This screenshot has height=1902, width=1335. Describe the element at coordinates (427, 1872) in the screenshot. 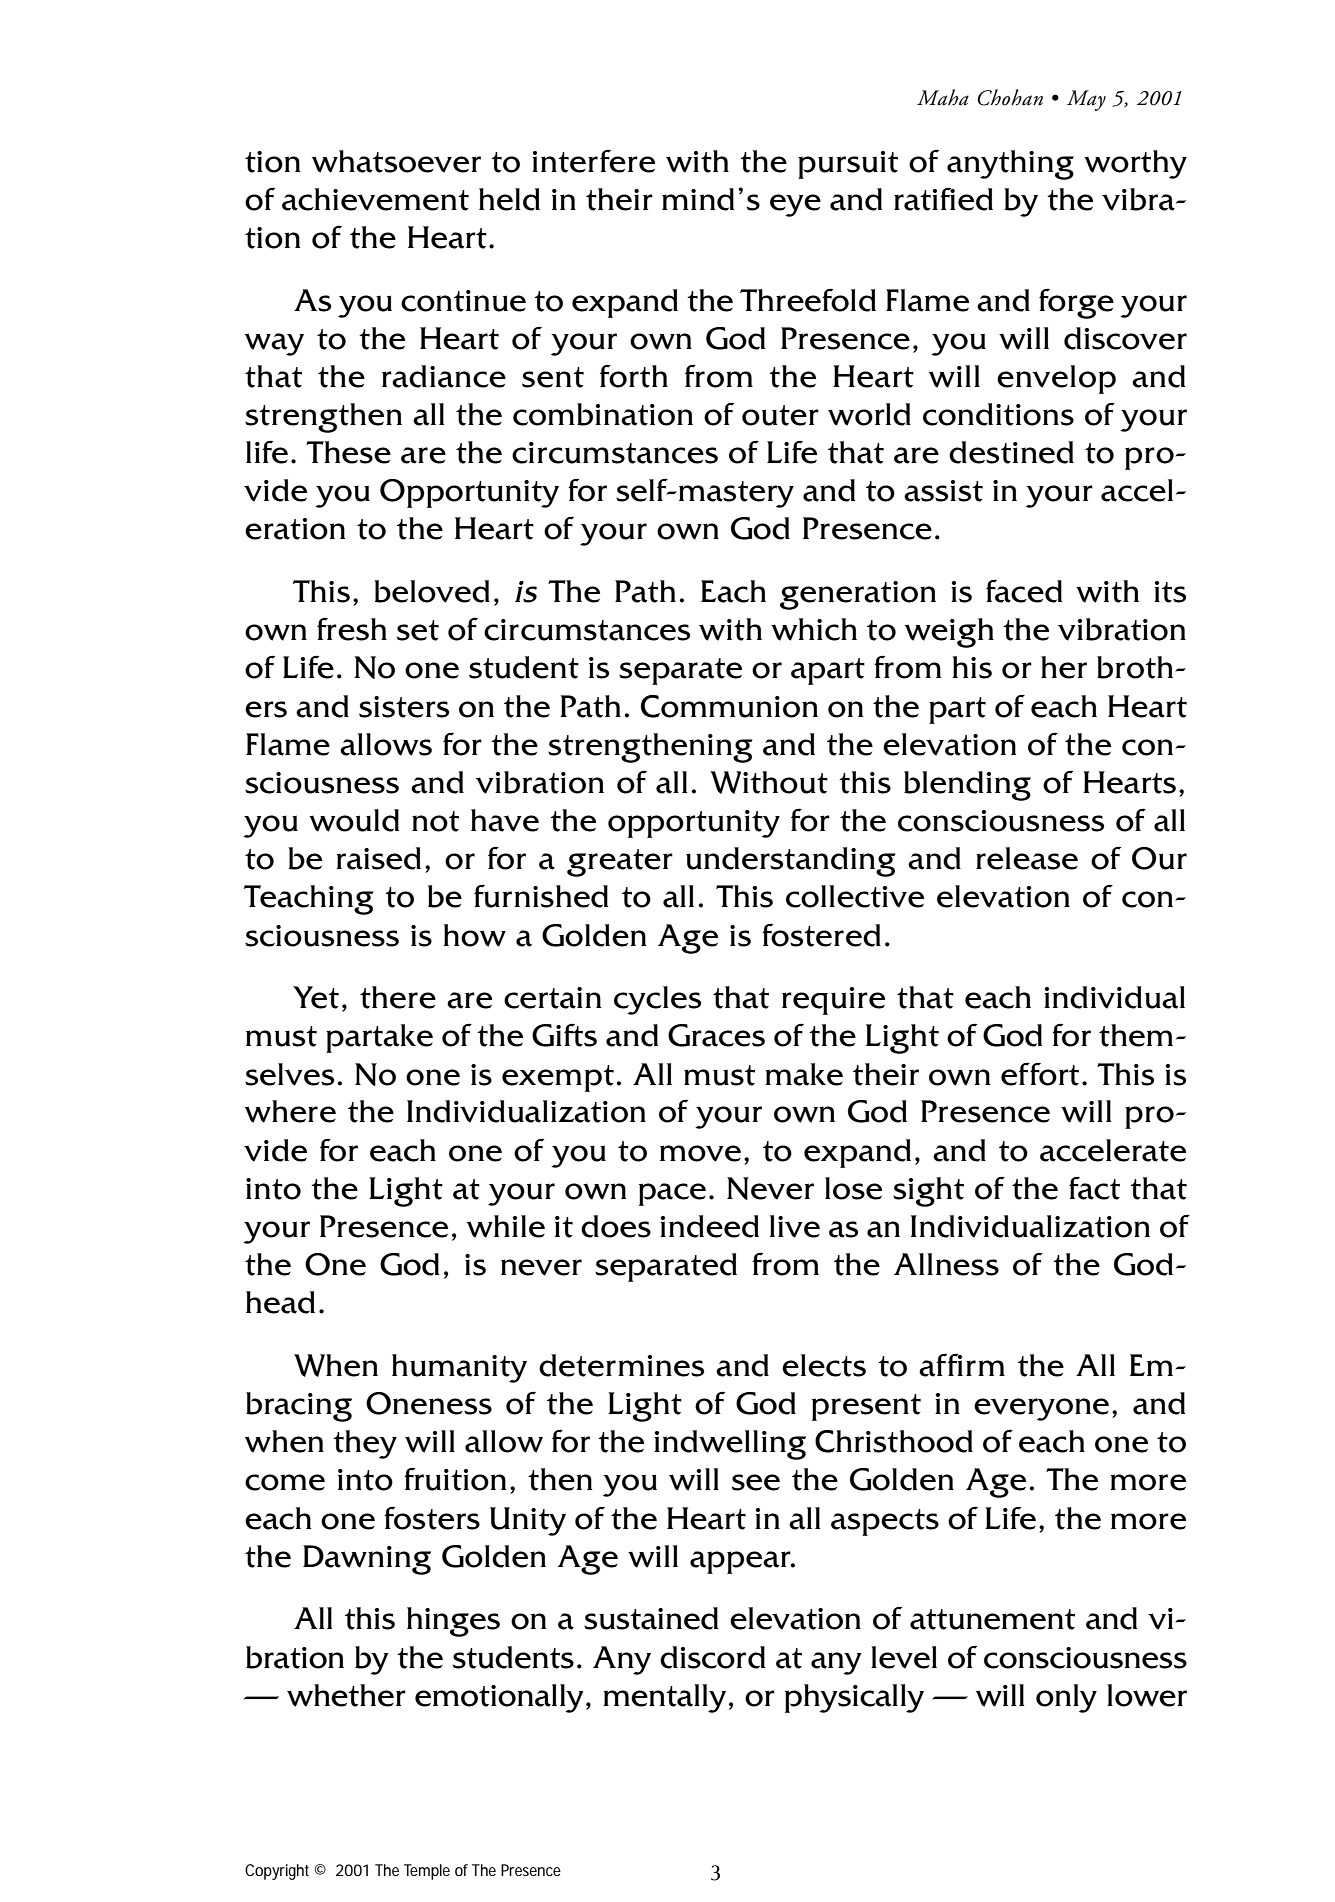

I see `Temple` at that location.
